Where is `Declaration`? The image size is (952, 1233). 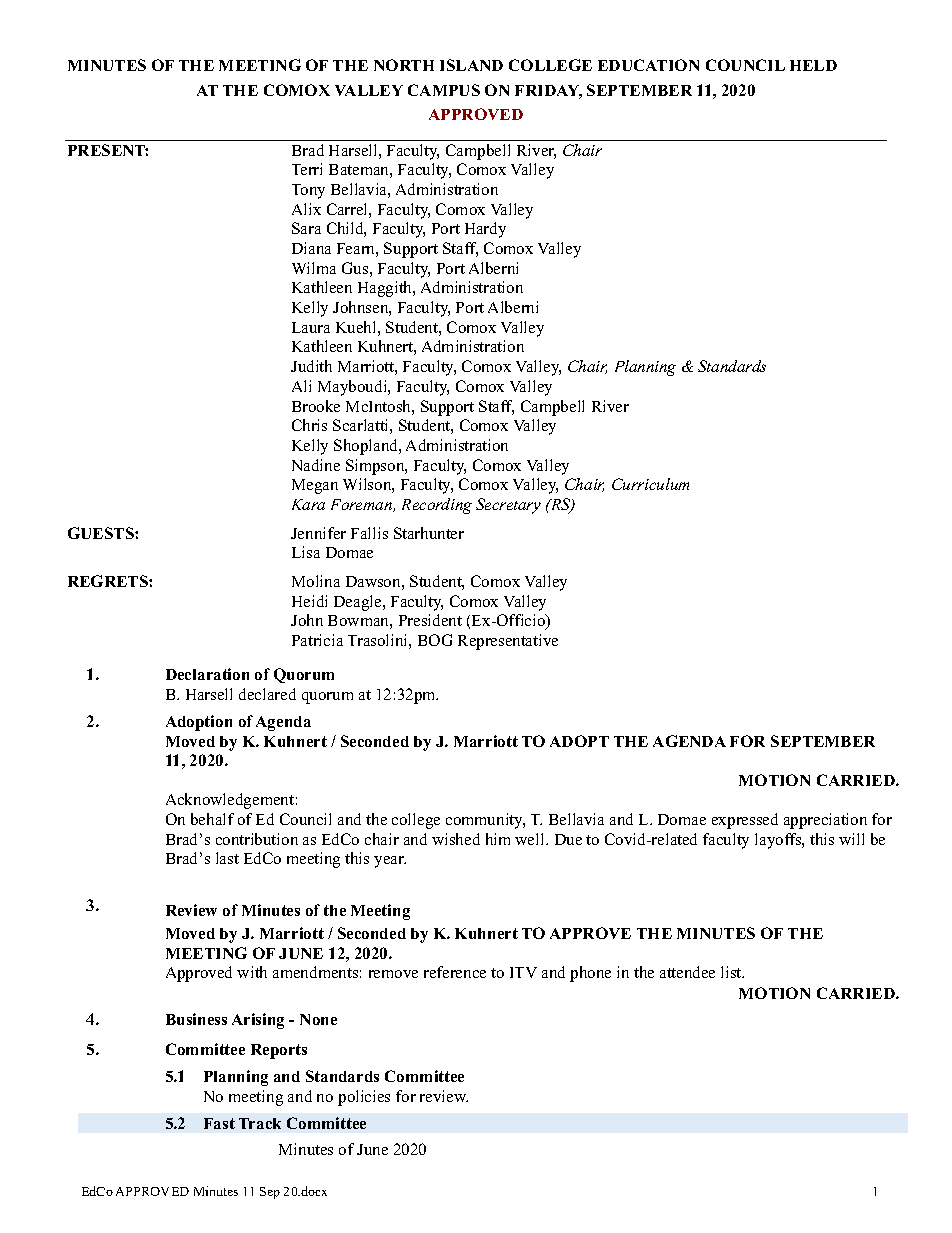
Declaration is located at coordinates (207, 674).
